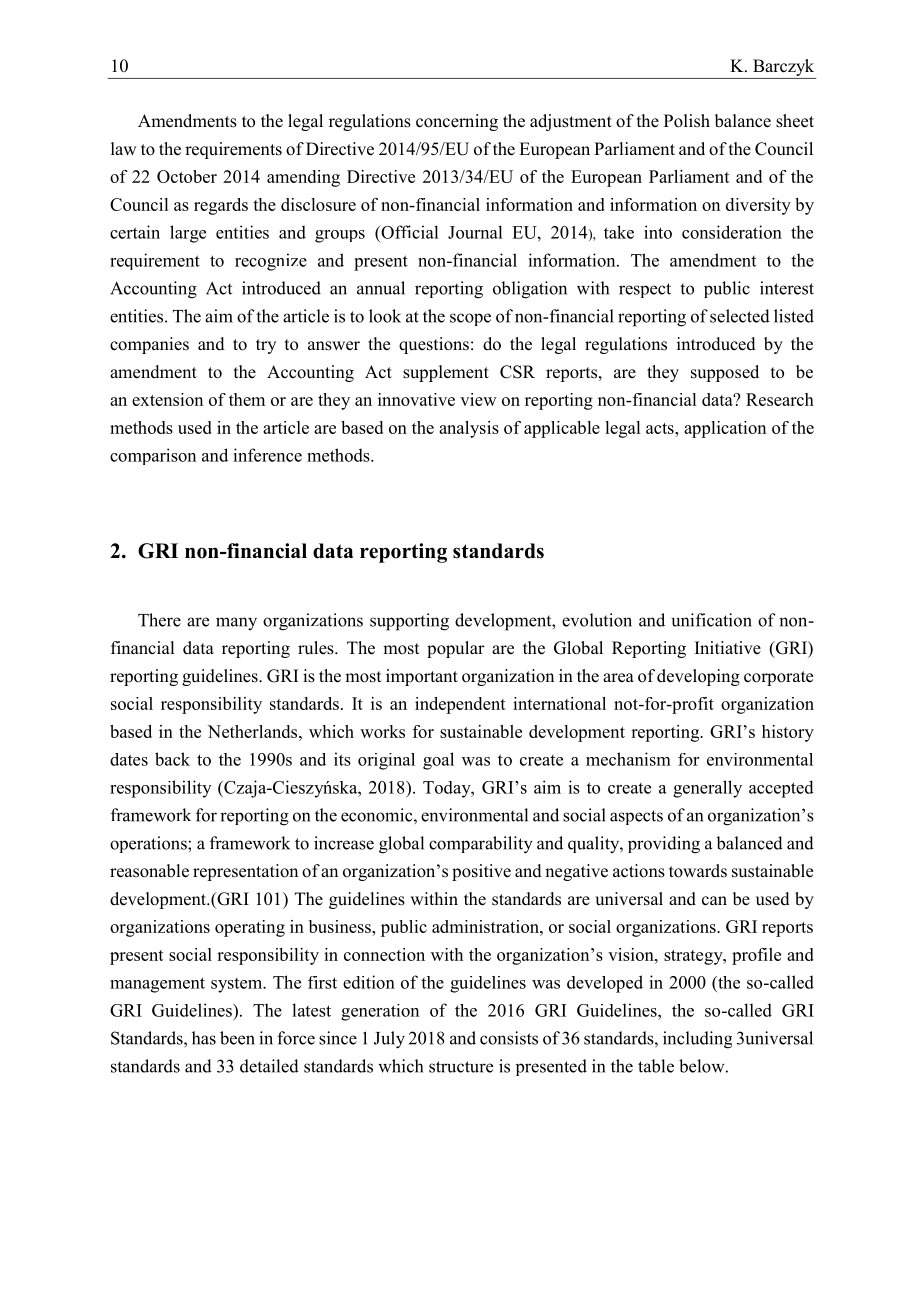 This document has width=924, height=1308. Describe the element at coordinates (457, 122) in the document. I see `concerning` at that location.
